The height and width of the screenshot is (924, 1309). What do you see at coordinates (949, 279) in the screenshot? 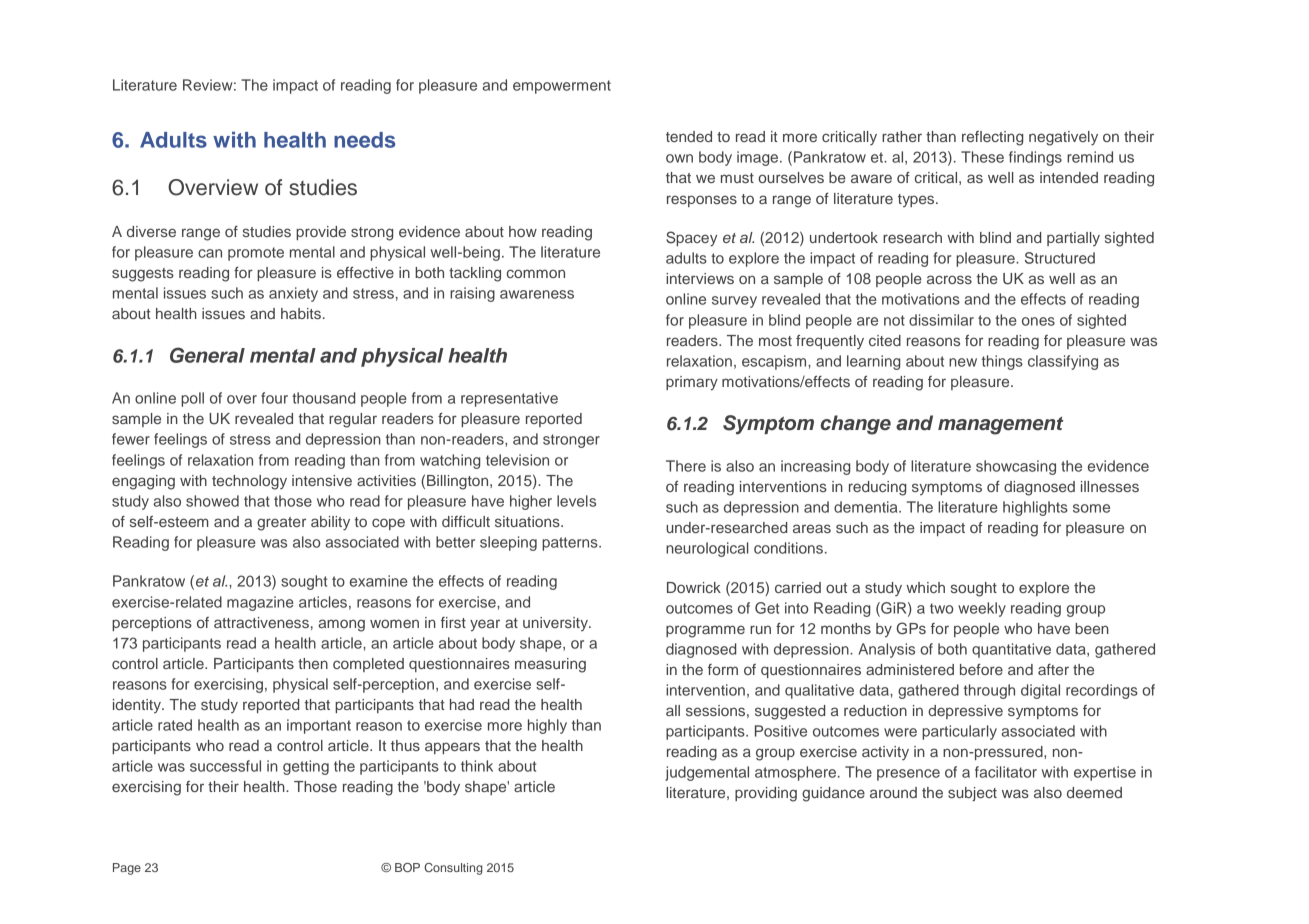
I see `across` at bounding box center [949, 279].
